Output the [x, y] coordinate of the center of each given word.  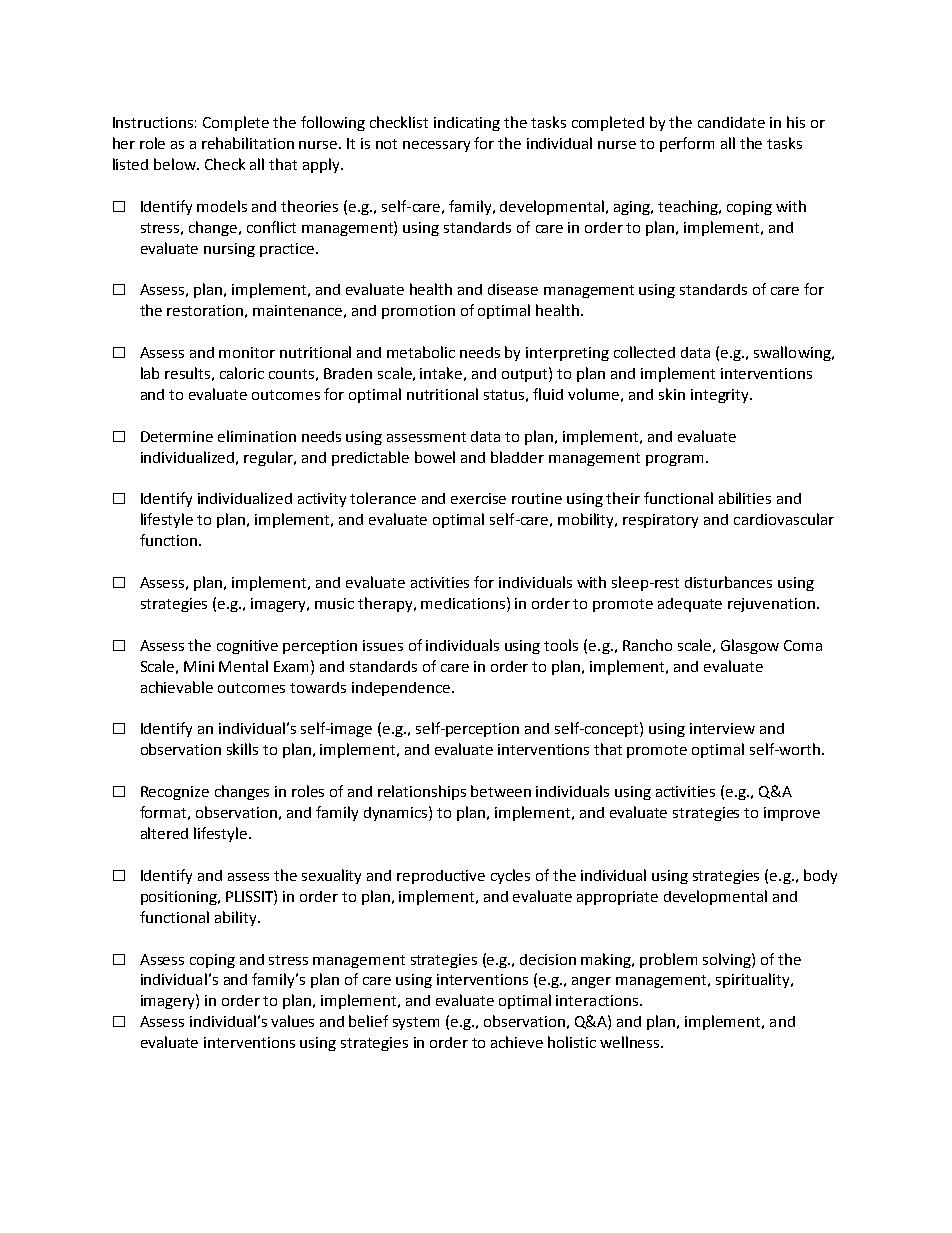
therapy [387, 604]
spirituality [754, 980]
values [292, 1021]
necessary [436, 146]
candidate [731, 122]
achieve [517, 1042]
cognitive [247, 647]
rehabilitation [248, 143]
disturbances [728, 582]
